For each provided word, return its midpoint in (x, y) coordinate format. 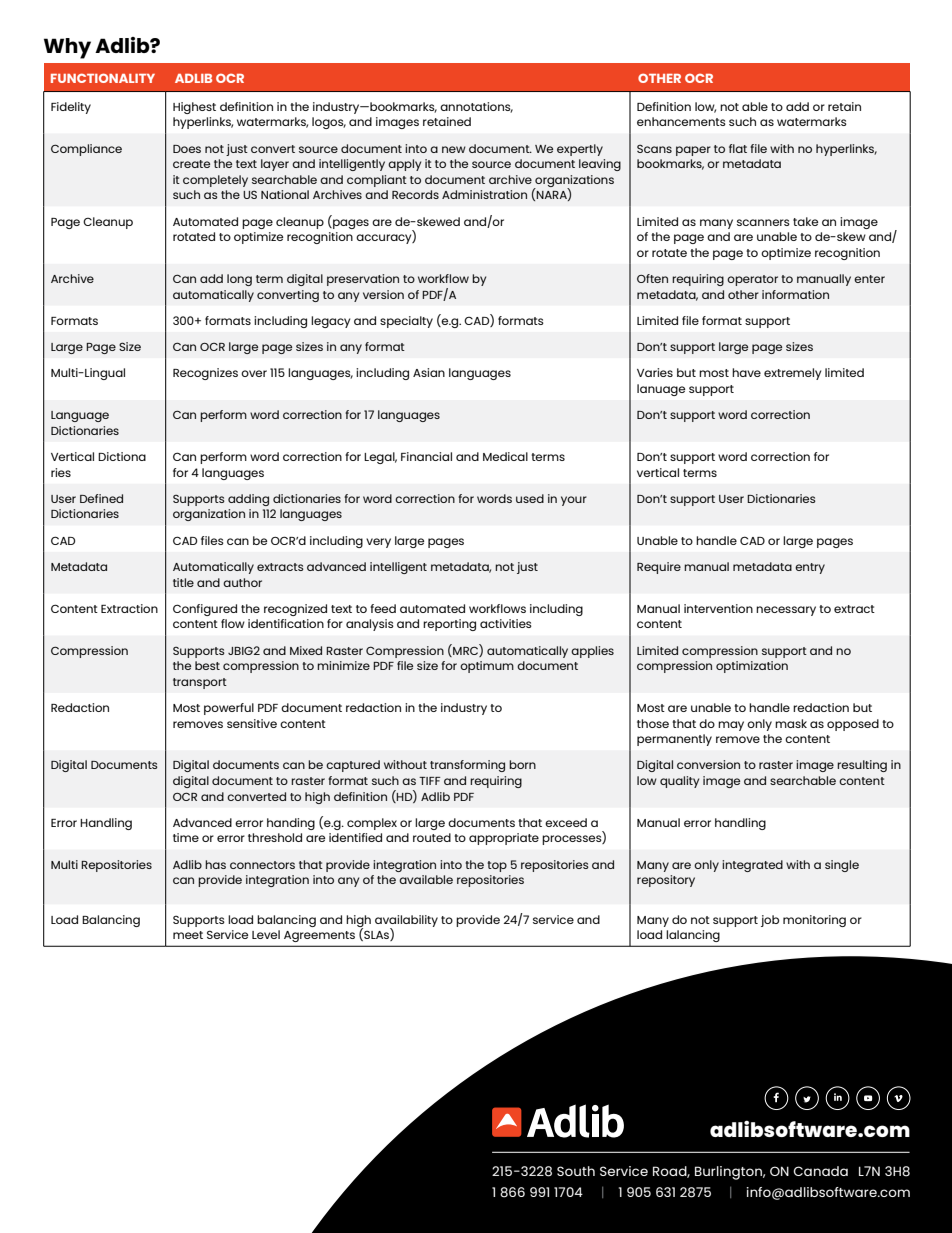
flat (738, 148)
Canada (820, 1171)
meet (188, 935)
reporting (449, 625)
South (576, 1171)
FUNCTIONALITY (103, 78)
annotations (476, 107)
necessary (786, 611)
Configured (205, 610)
